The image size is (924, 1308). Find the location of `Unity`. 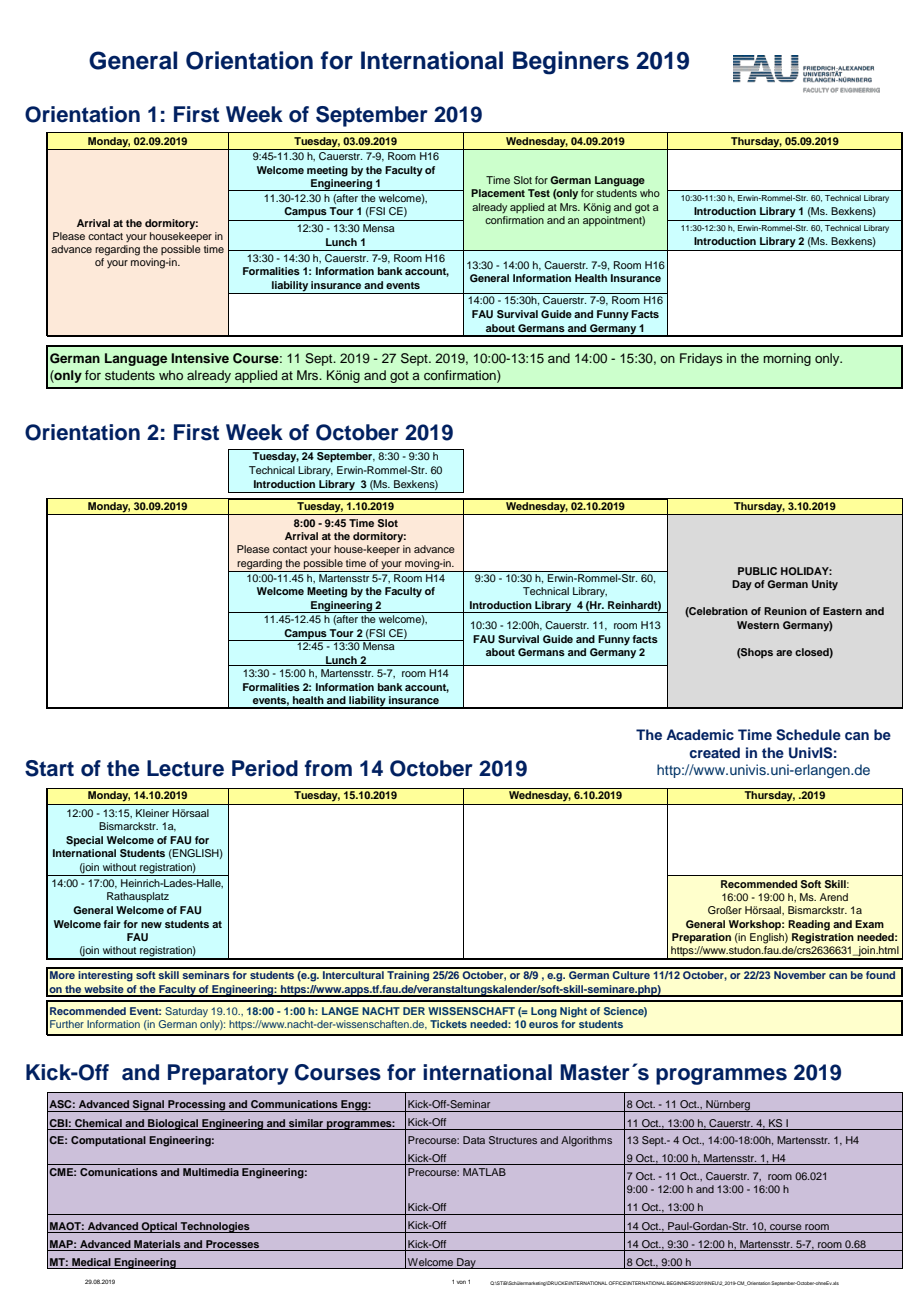

Unity is located at coordinates (825, 585).
